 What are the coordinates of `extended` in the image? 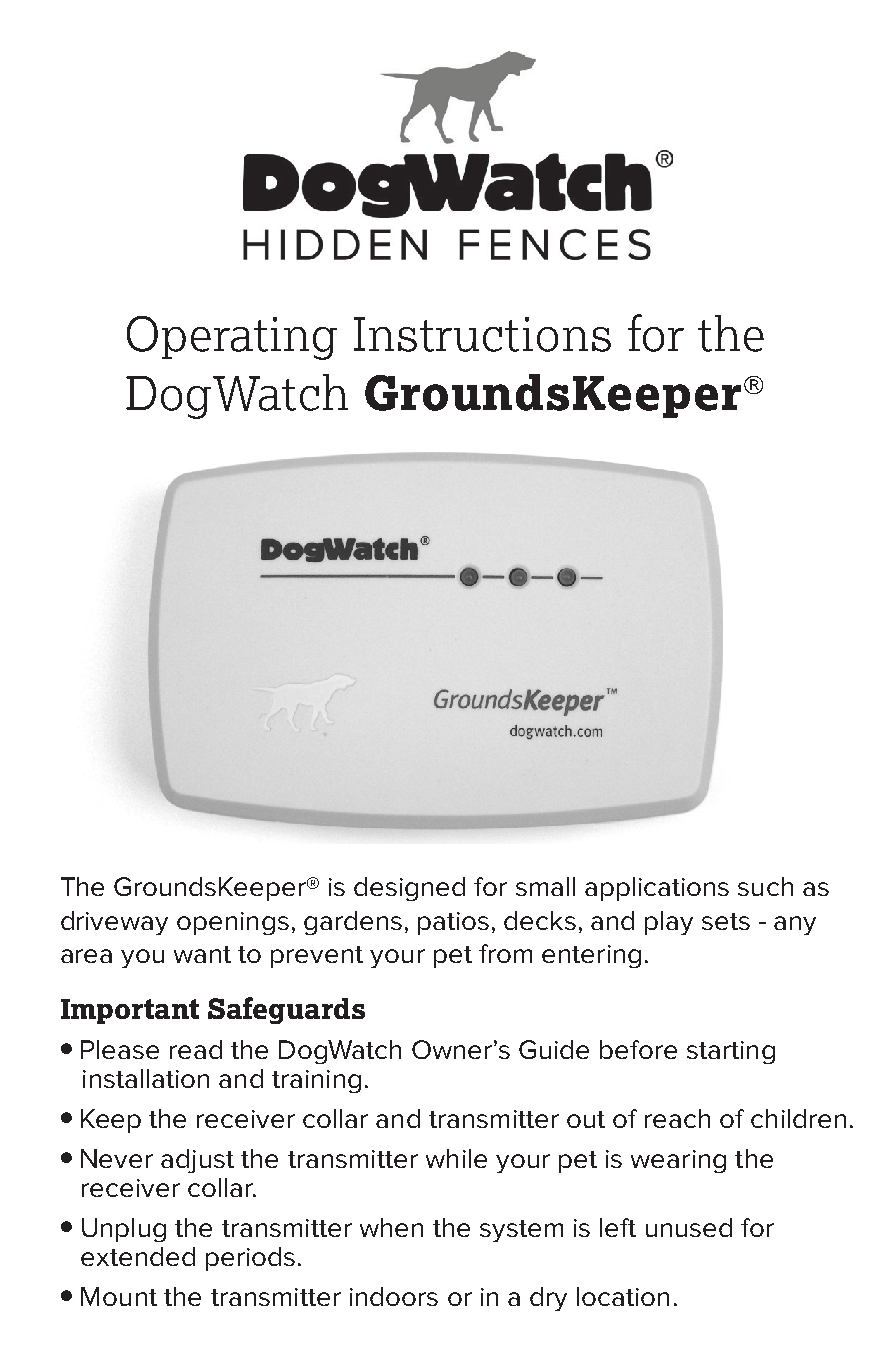 It's located at (138, 1256).
